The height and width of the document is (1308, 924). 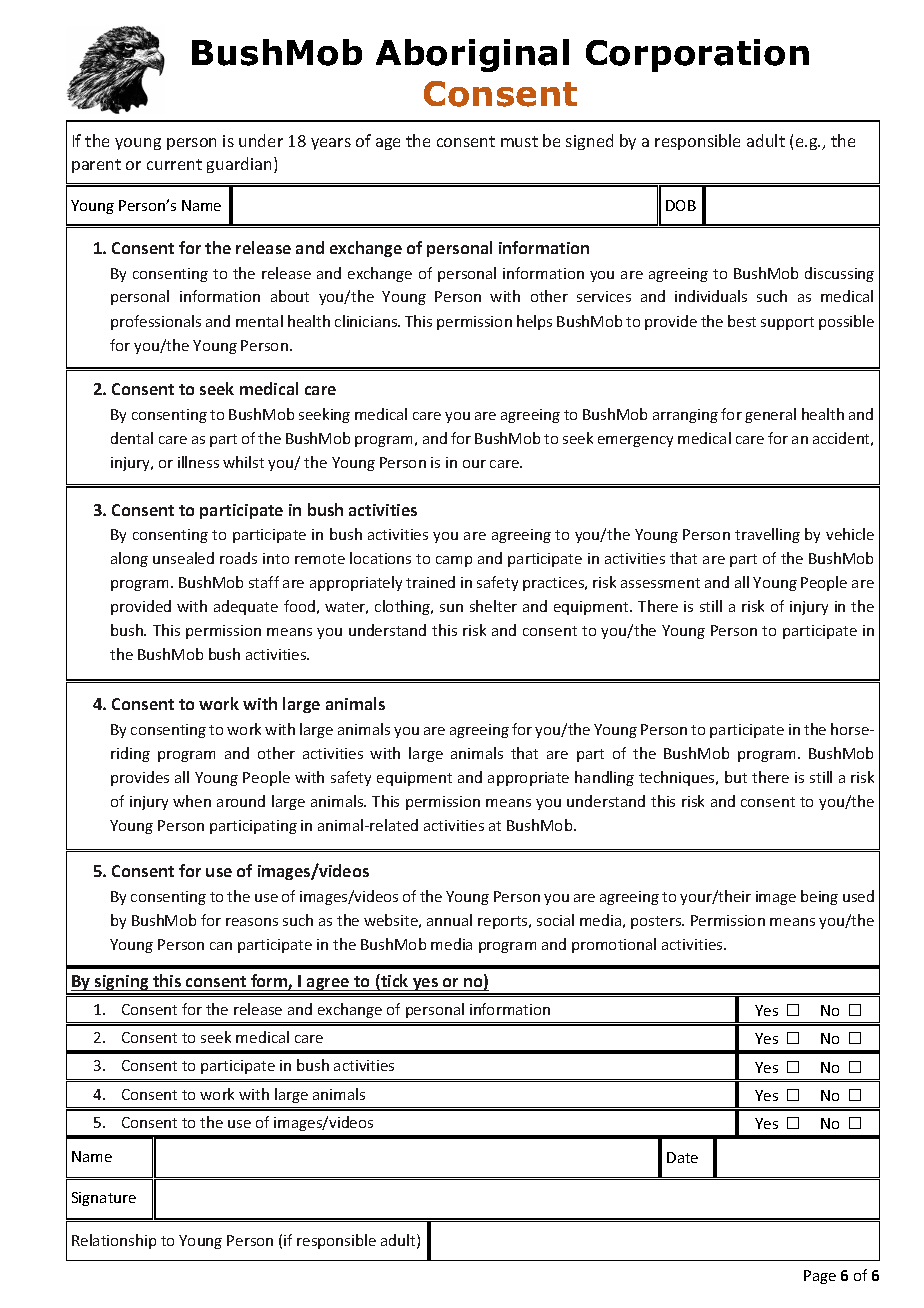 I want to click on but, so click(x=736, y=777).
